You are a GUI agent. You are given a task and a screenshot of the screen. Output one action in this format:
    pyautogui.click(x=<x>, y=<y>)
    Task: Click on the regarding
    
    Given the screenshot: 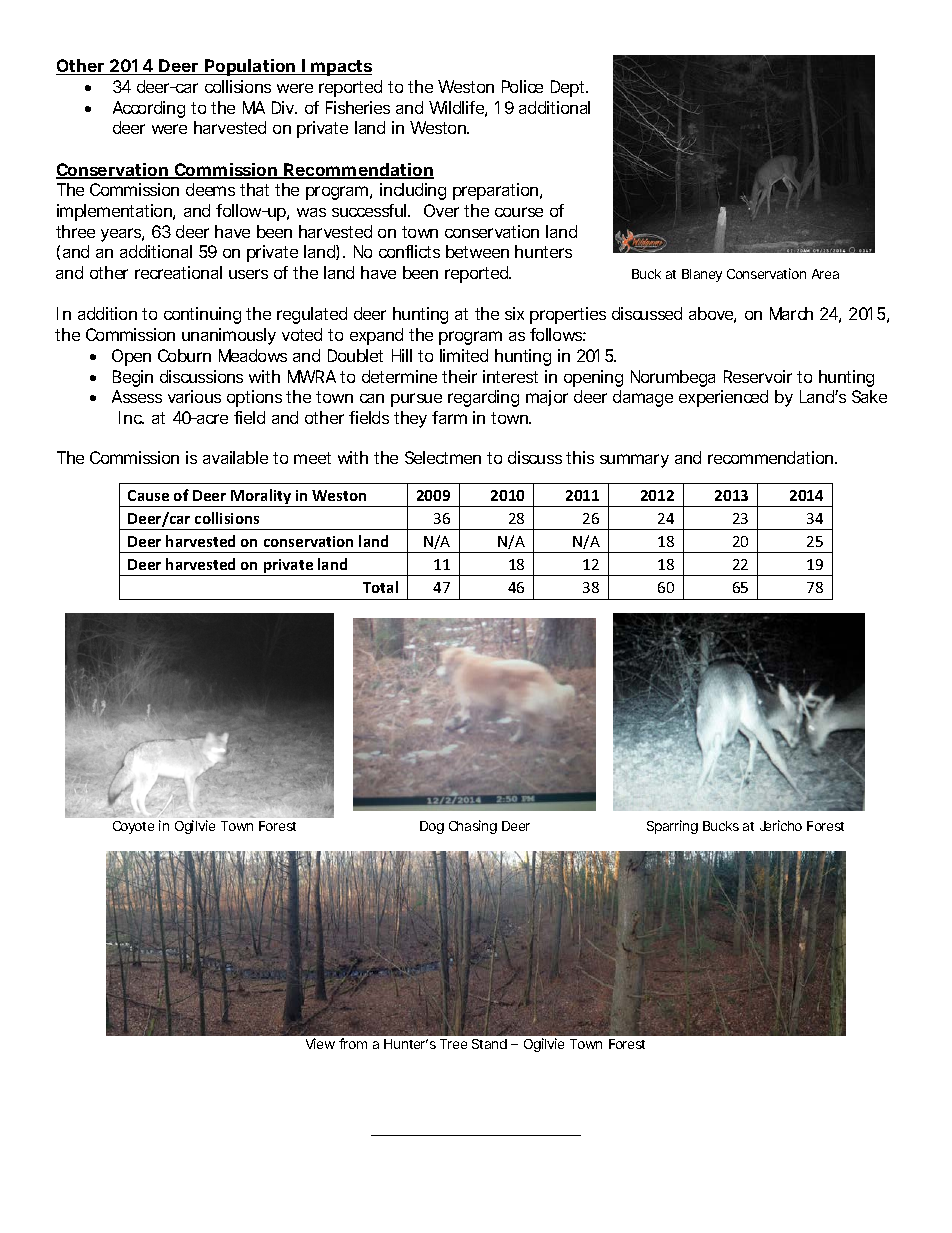 What is the action you would take?
    pyautogui.click(x=483, y=398)
